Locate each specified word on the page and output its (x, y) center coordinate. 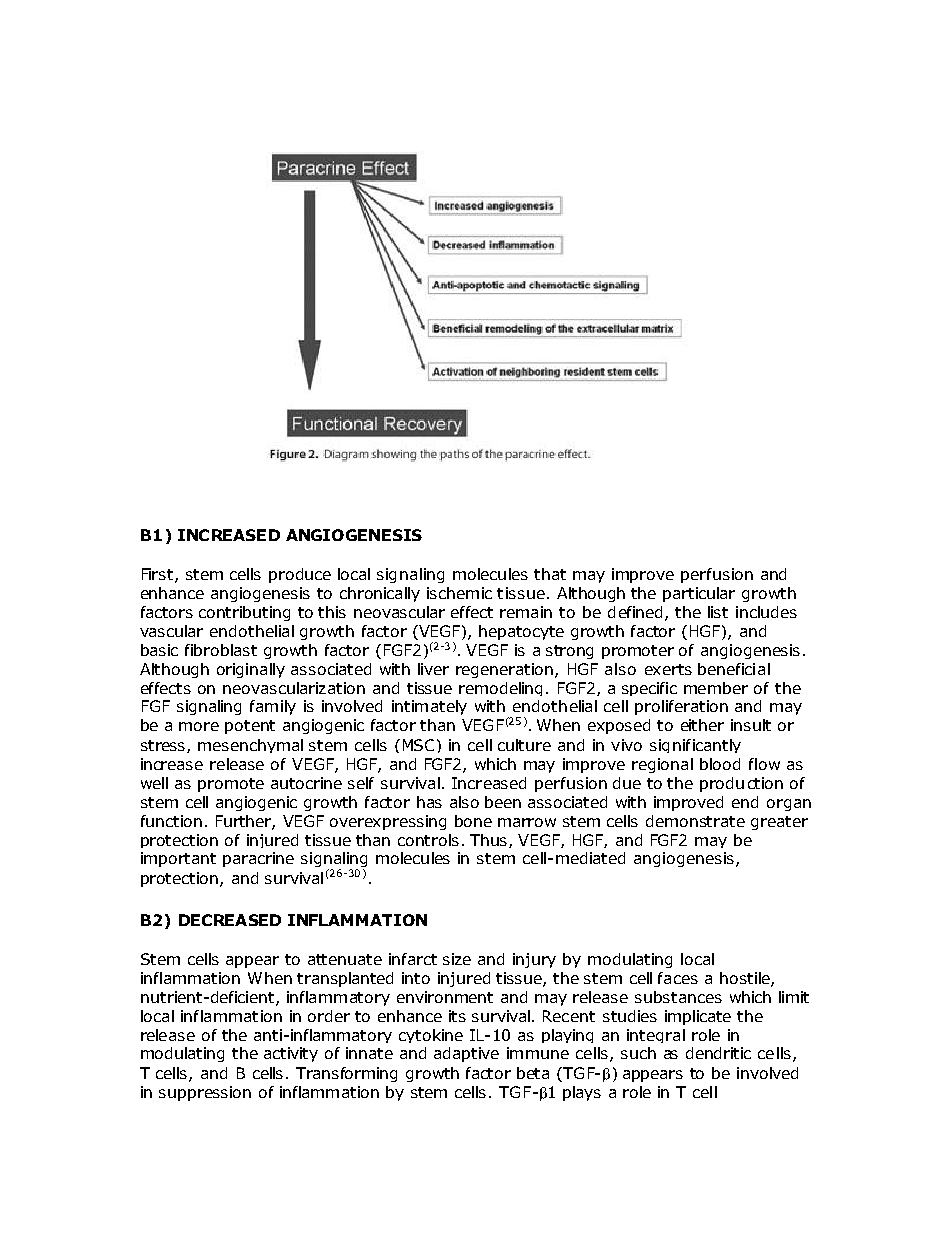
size (457, 959)
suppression (205, 1093)
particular (699, 594)
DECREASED (230, 920)
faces (678, 978)
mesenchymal (250, 746)
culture (524, 745)
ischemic (459, 593)
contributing (244, 613)
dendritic (718, 1053)
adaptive (466, 1054)
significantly (695, 746)
